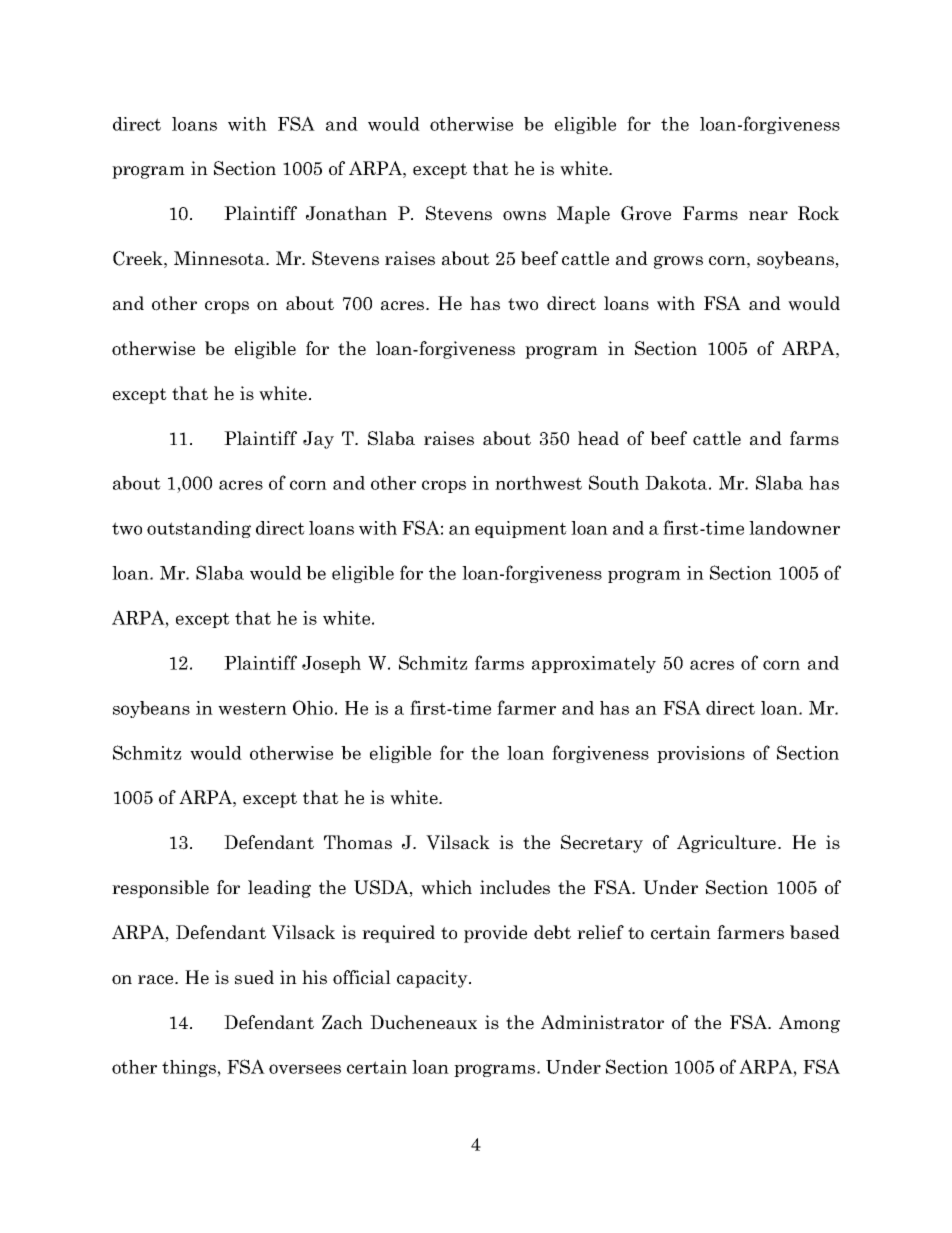 This page has width=952, height=1233. What do you see at coordinates (220, 258) in the page?
I see `Minnesota` at bounding box center [220, 258].
